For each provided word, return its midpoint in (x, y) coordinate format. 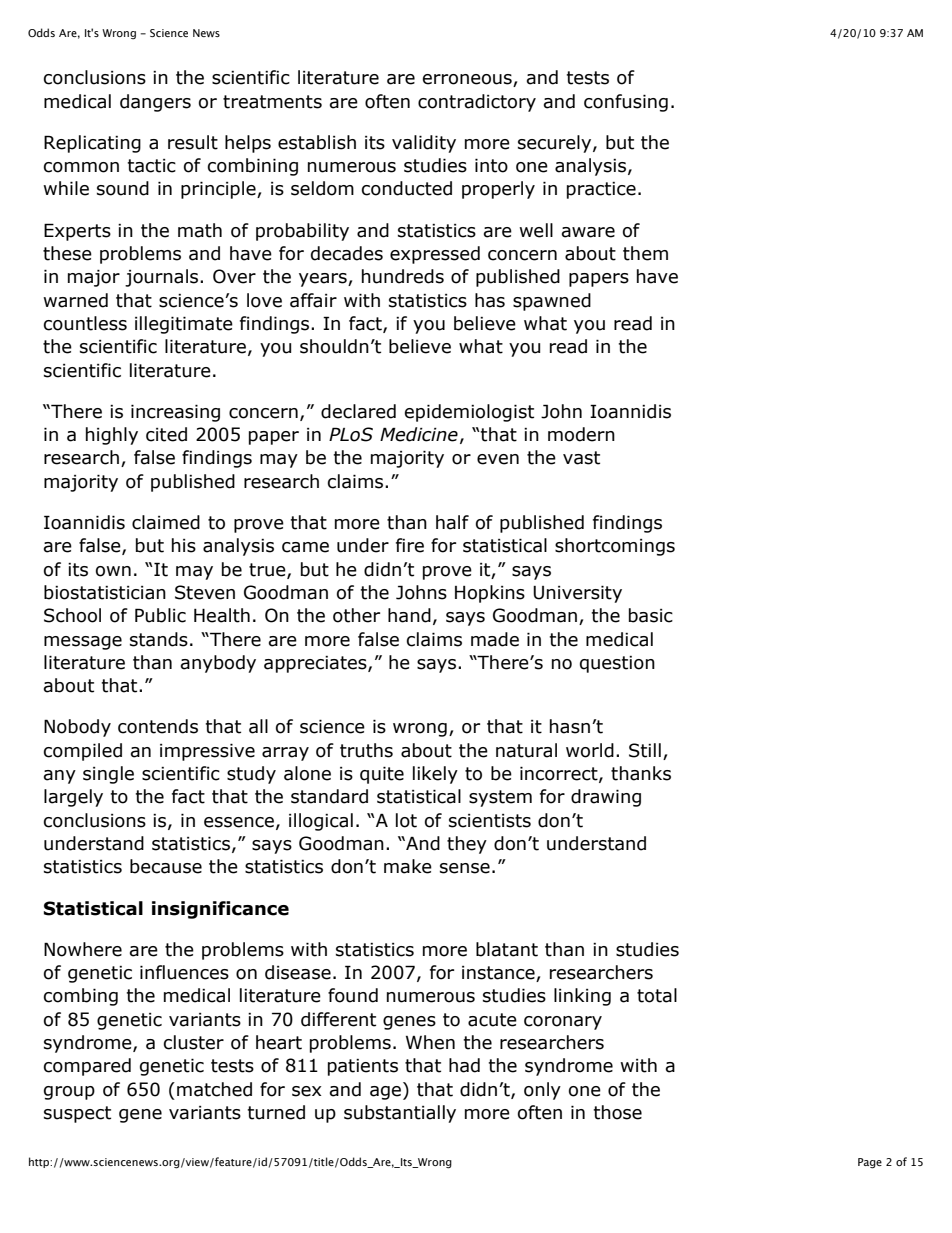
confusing (626, 103)
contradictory (477, 103)
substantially (400, 1114)
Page (870, 1163)
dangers (155, 103)
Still (645, 750)
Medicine (419, 434)
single (108, 775)
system (500, 798)
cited (166, 434)
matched (214, 1089)
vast (581, 458)
